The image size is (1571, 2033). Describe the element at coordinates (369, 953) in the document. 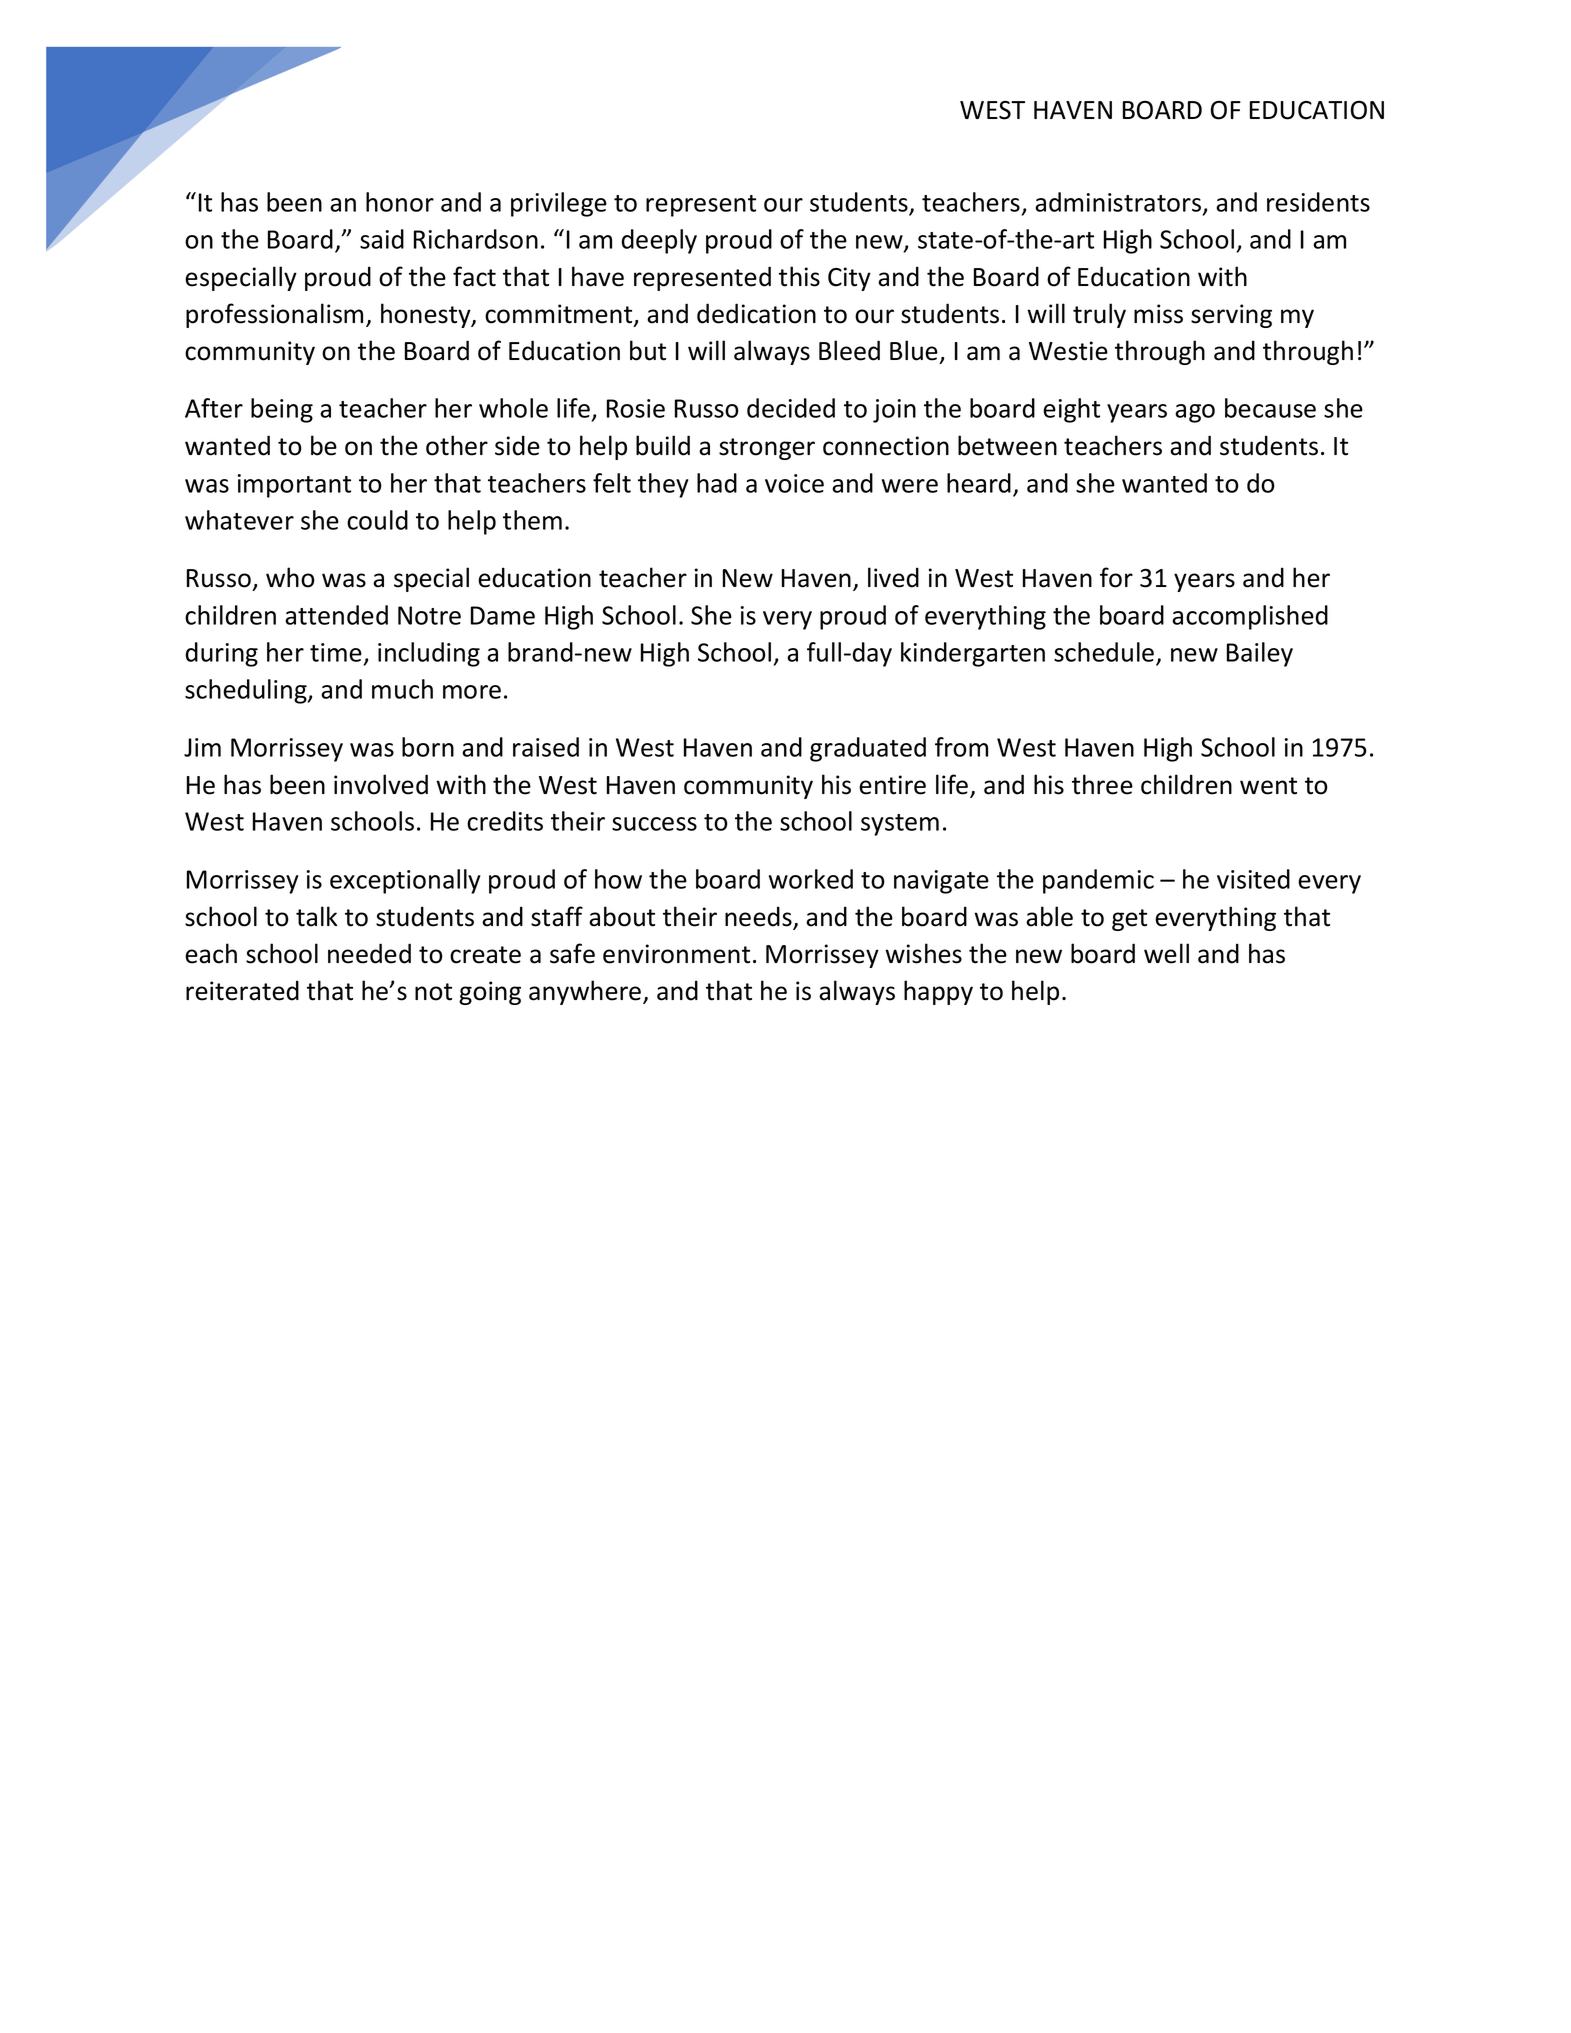

I see `needed` at that location.
